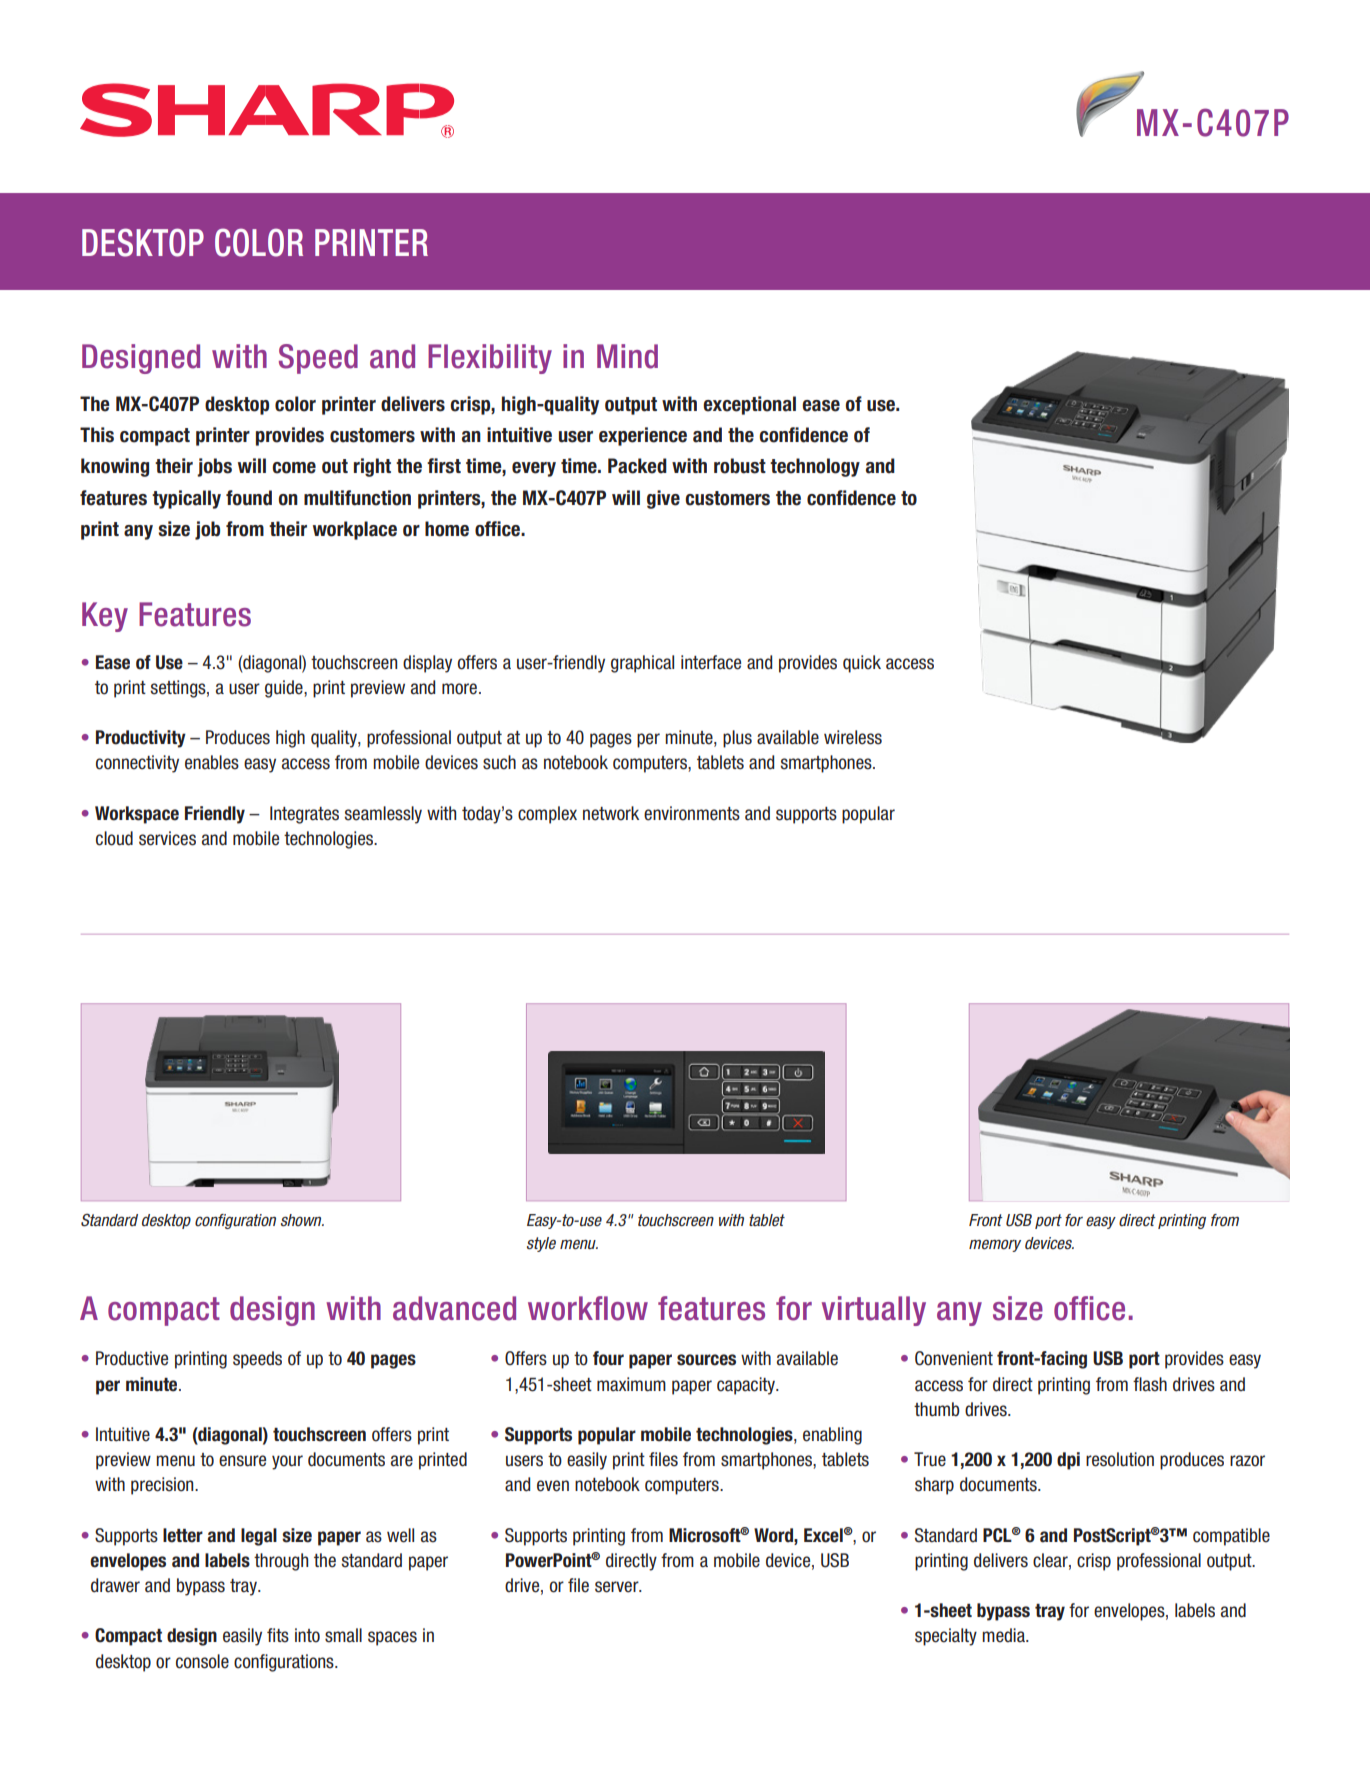 This screenshot has width=1370, height=1773. I want to click on memory, so click(995, 1245).
